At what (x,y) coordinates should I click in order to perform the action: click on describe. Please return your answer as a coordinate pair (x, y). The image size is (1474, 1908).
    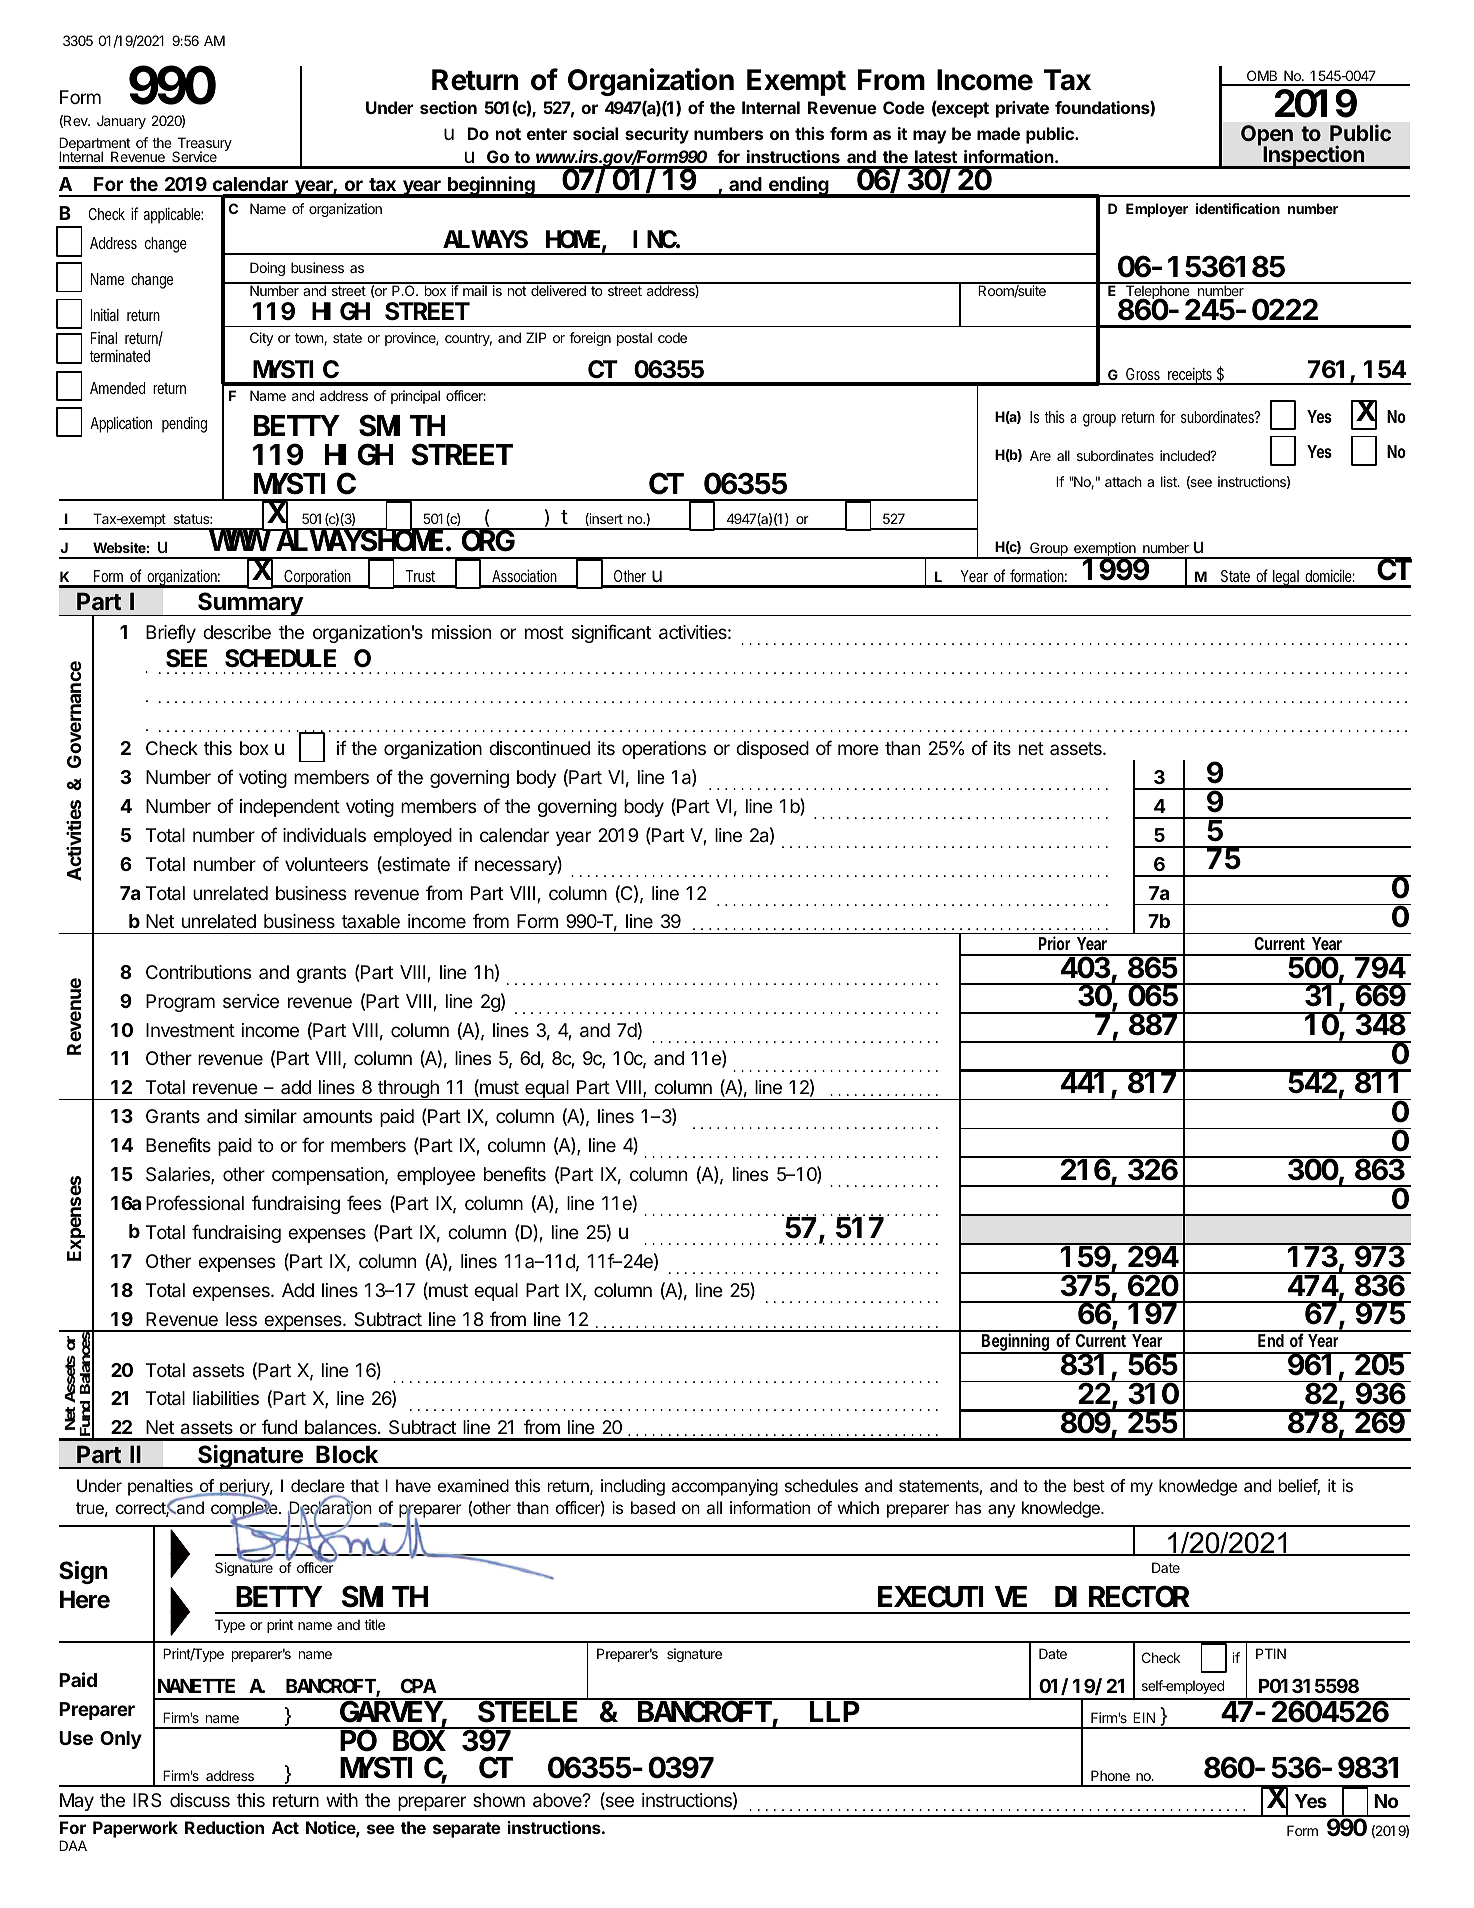
    Looking at the image, I should click on (237, 632).
